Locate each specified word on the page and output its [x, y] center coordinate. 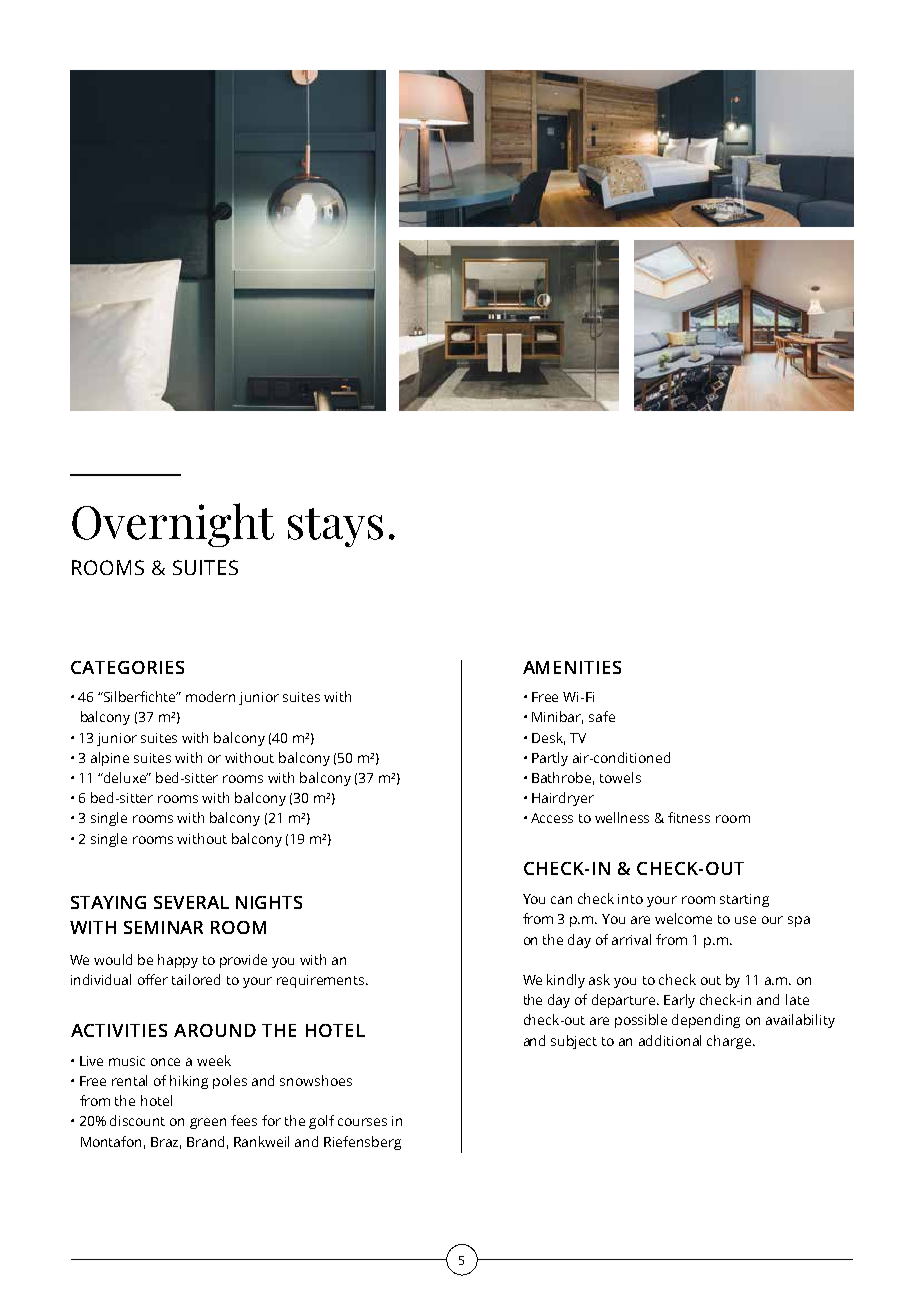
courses [362, 1122]
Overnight [173, 525]
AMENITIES [572, 667]
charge [729, 1042]
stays [335, 527]
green [208, 1123]
